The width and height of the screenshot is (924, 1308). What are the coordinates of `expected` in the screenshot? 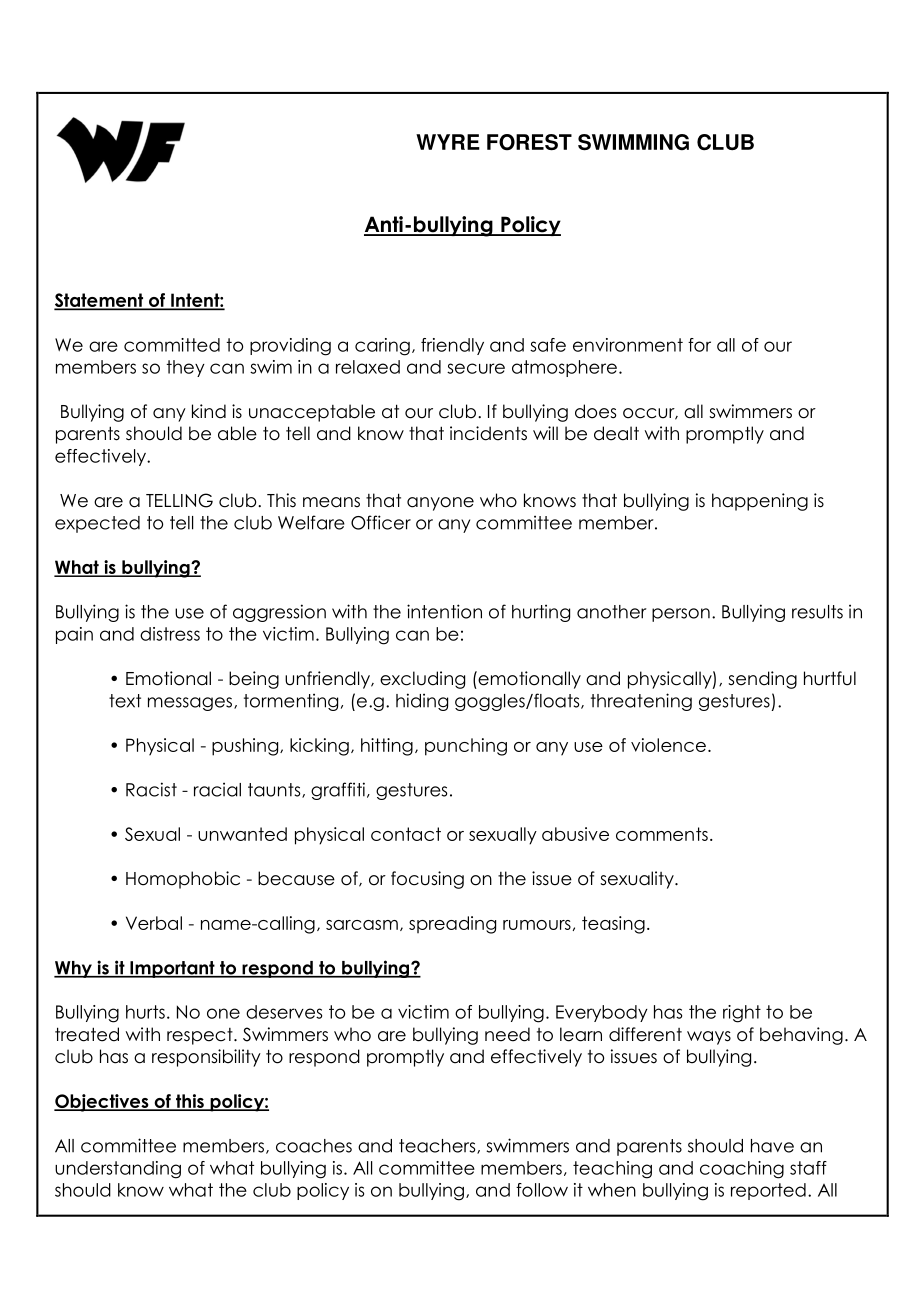 It's located at (97, 524).
